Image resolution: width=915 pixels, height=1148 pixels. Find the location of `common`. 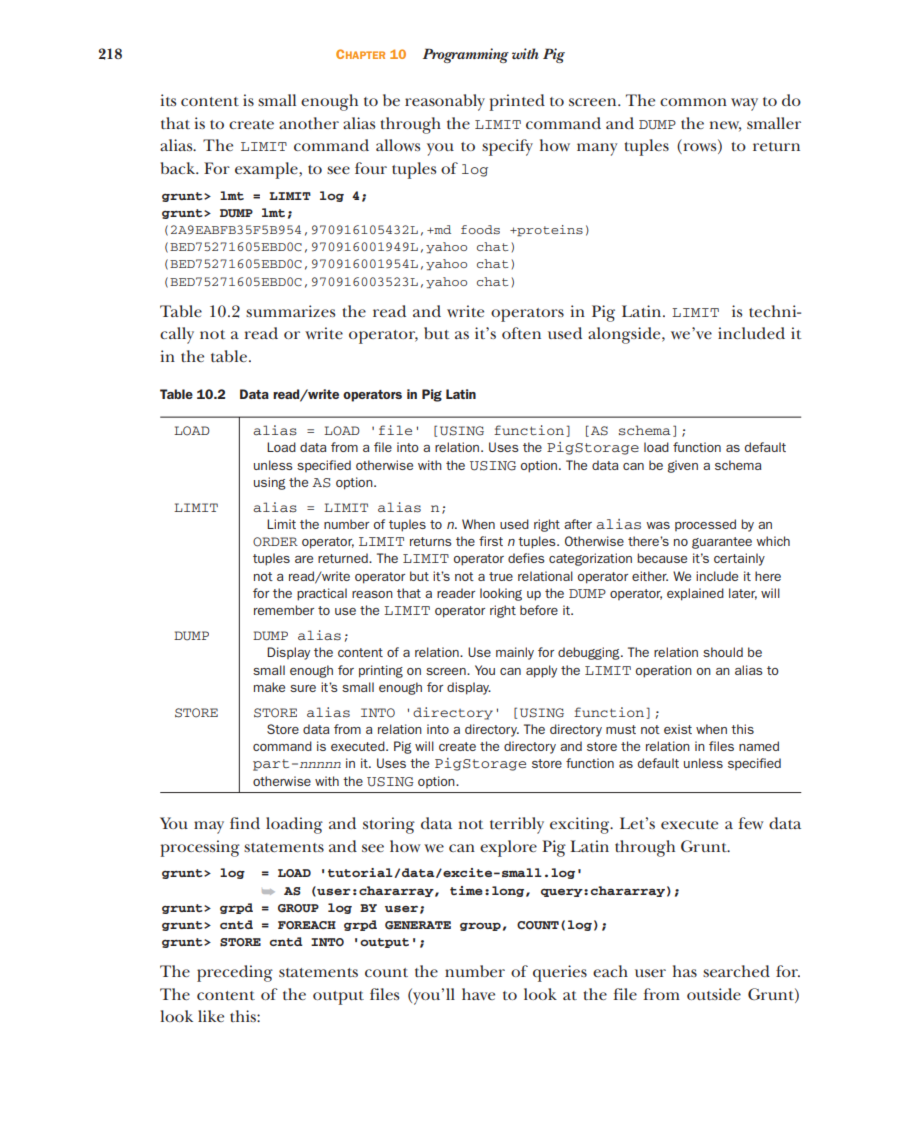

common is located at coordinates (693, 102).
